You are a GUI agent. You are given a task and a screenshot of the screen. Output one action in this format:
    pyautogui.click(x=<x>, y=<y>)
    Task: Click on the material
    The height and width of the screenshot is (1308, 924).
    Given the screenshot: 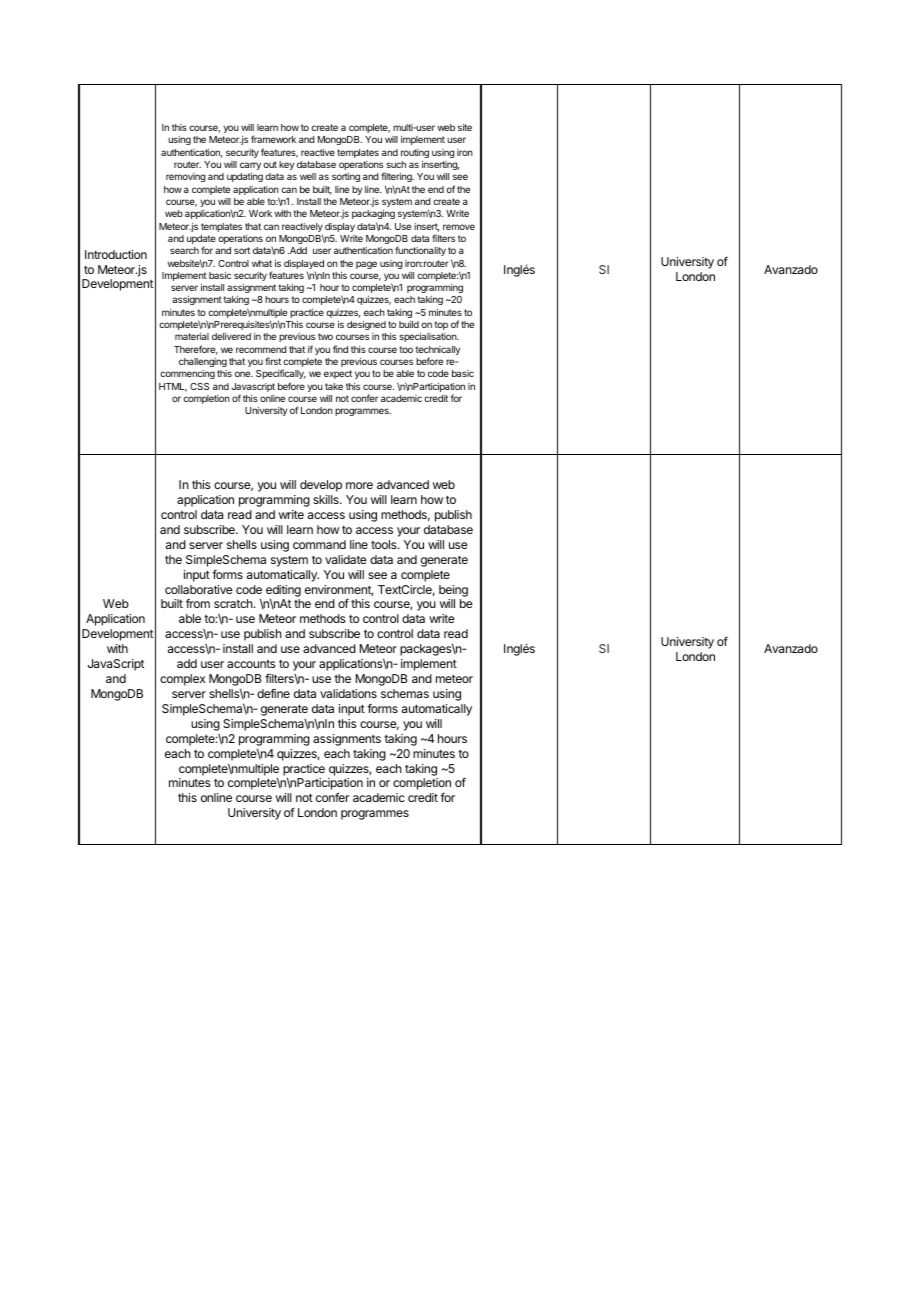 What is the action you would take?
    pyautogui.click(x=192, y=336)
